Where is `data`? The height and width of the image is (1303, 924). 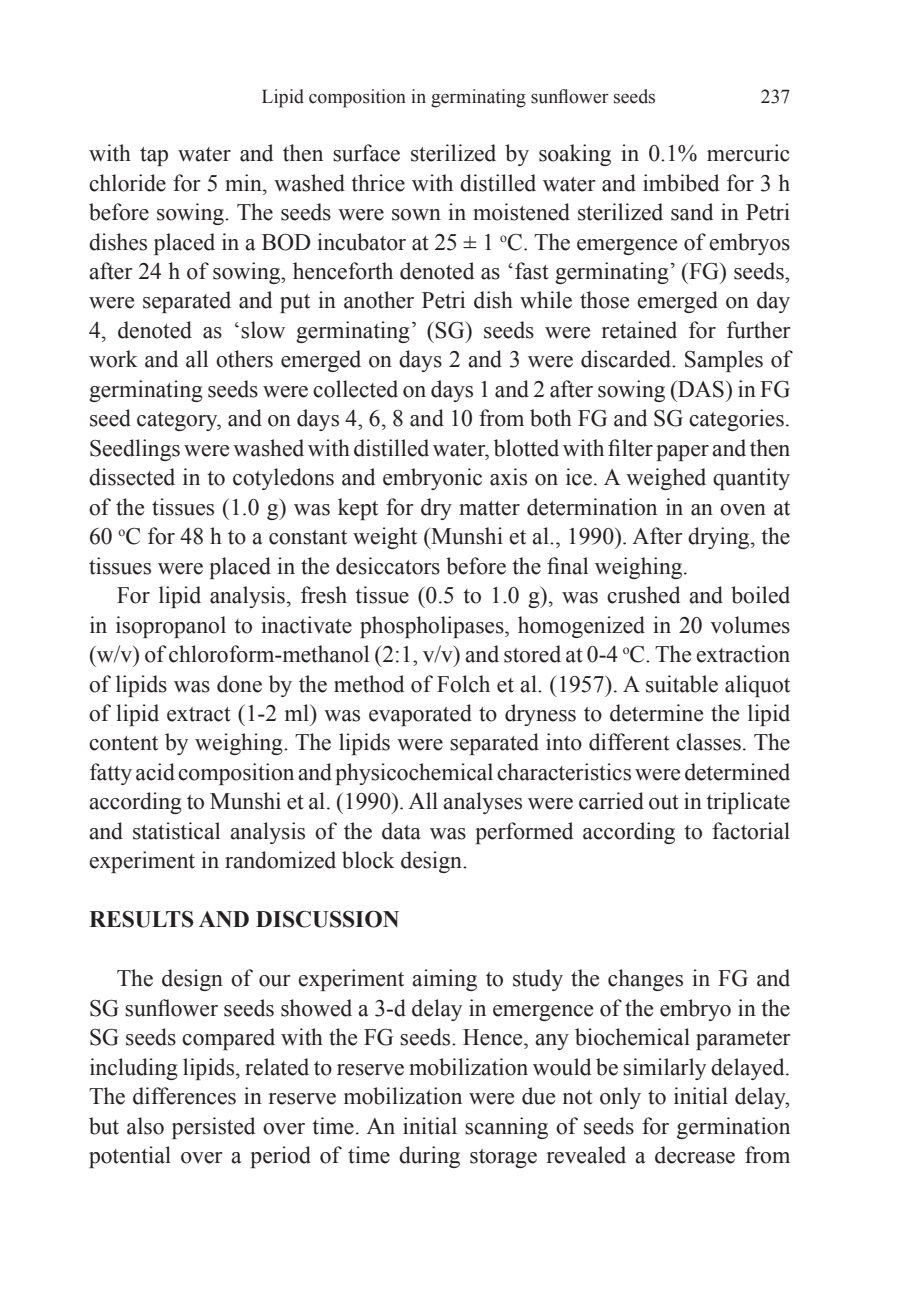 data is located at coordinates (401, 831).
